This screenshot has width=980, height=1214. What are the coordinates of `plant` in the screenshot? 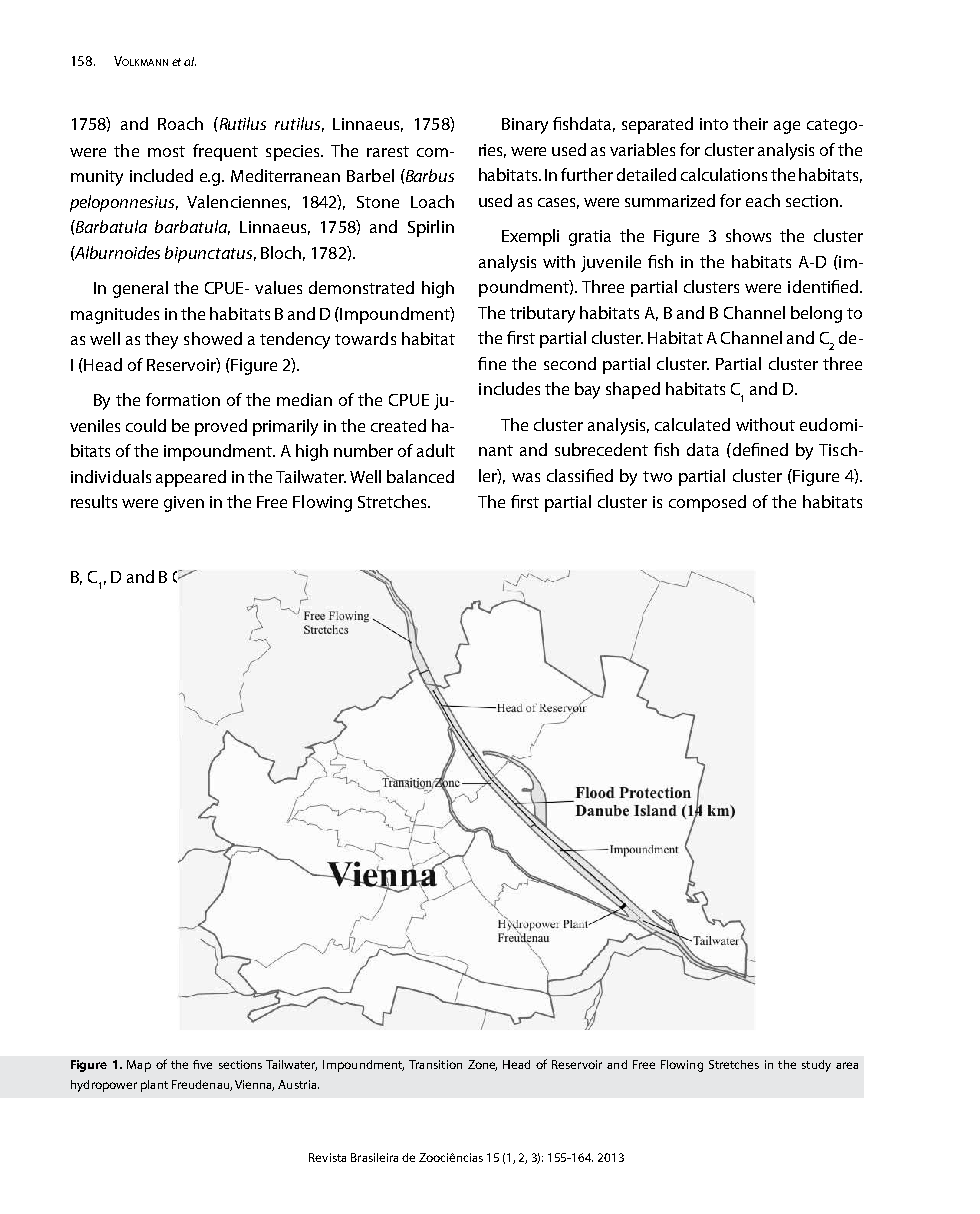 It's located at (154, 1086).
